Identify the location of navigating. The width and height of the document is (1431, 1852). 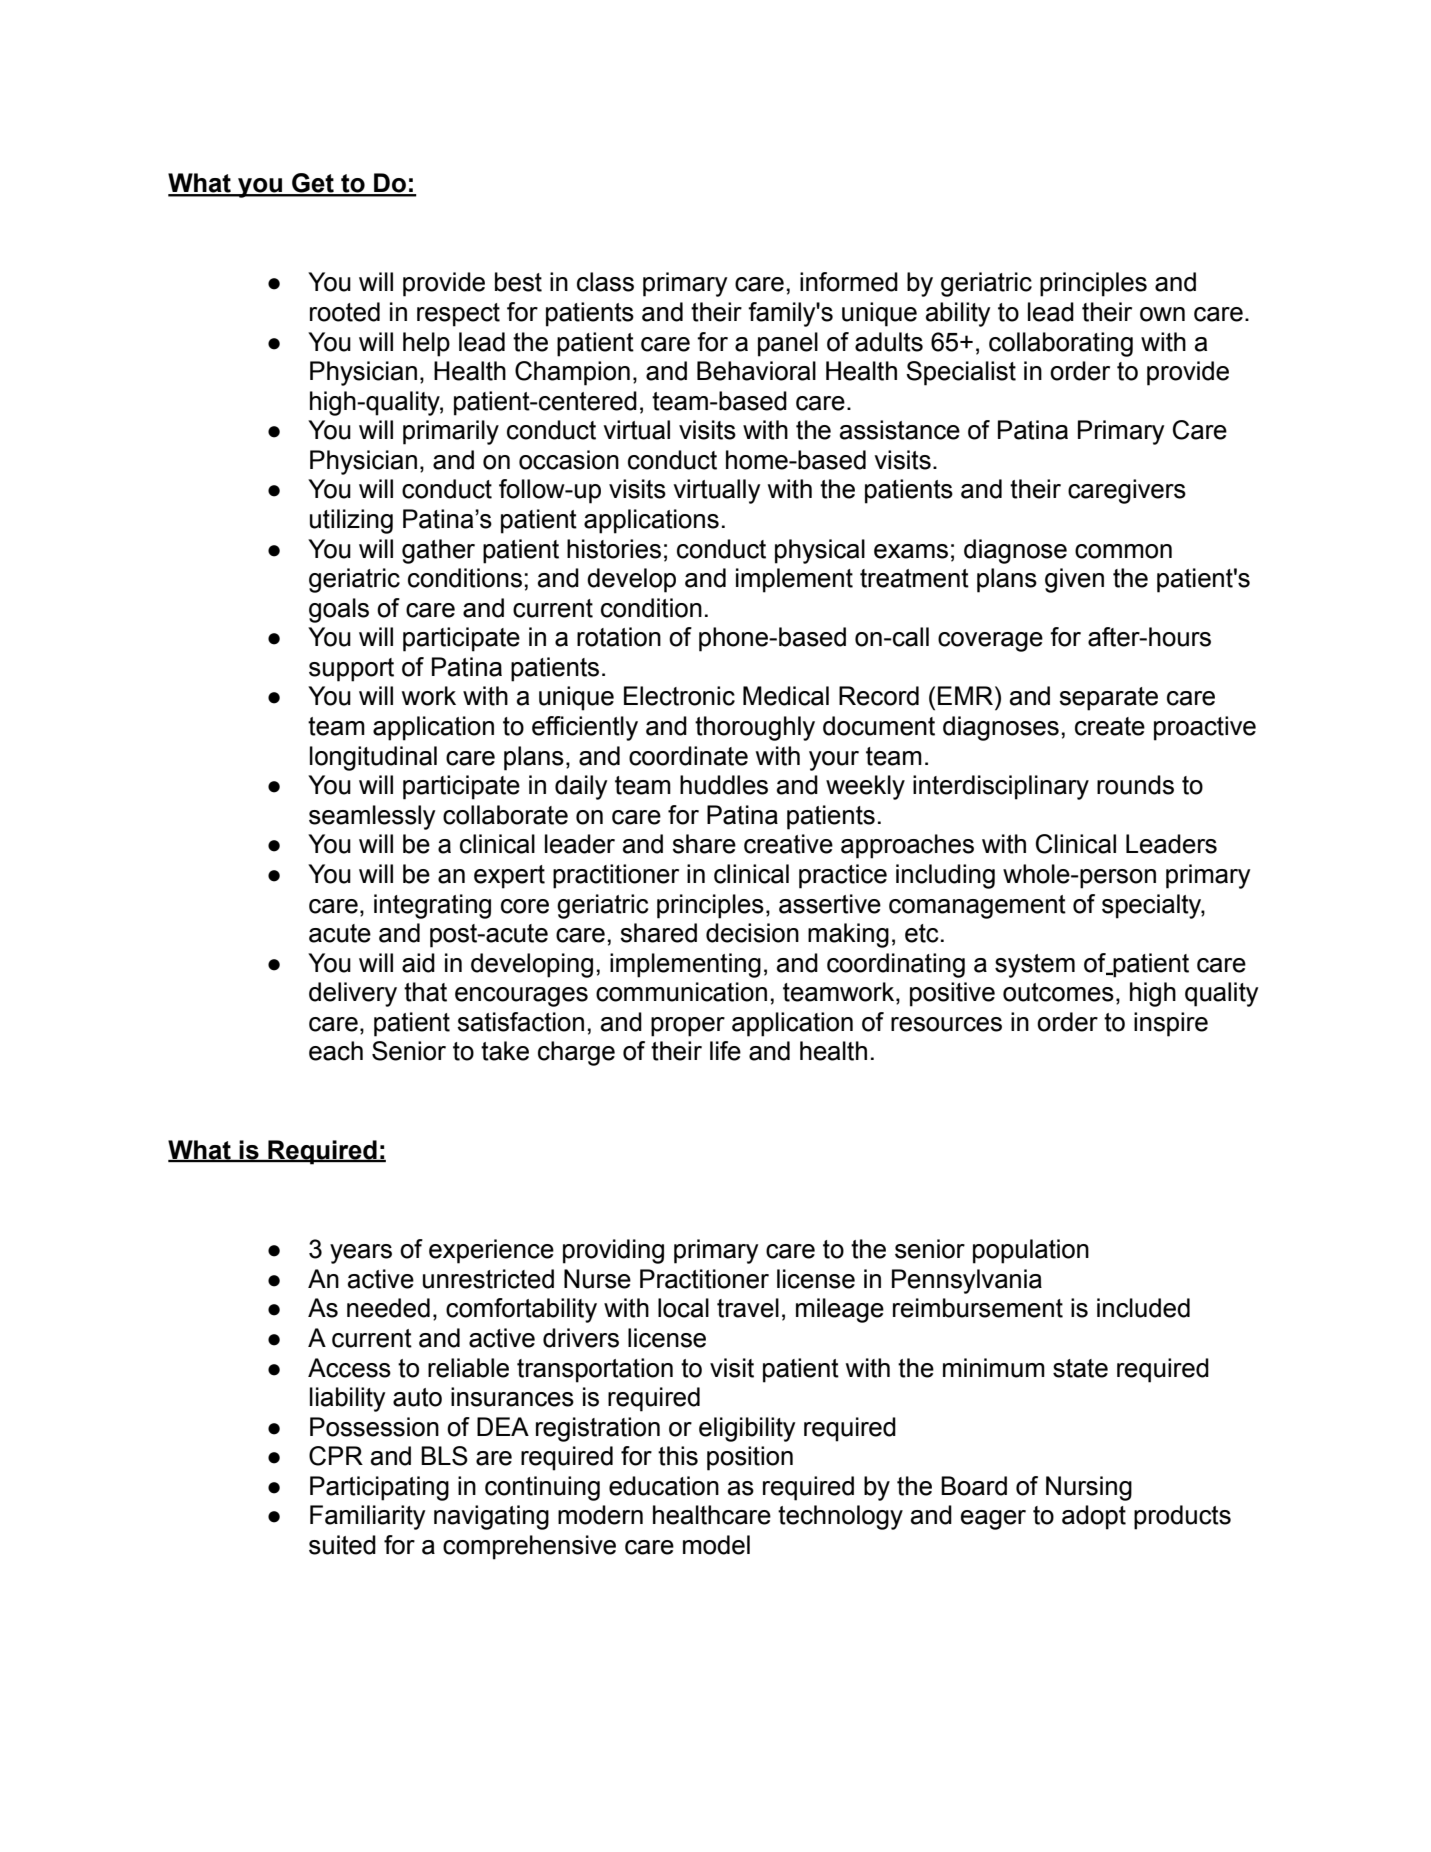
(491, 1517).
